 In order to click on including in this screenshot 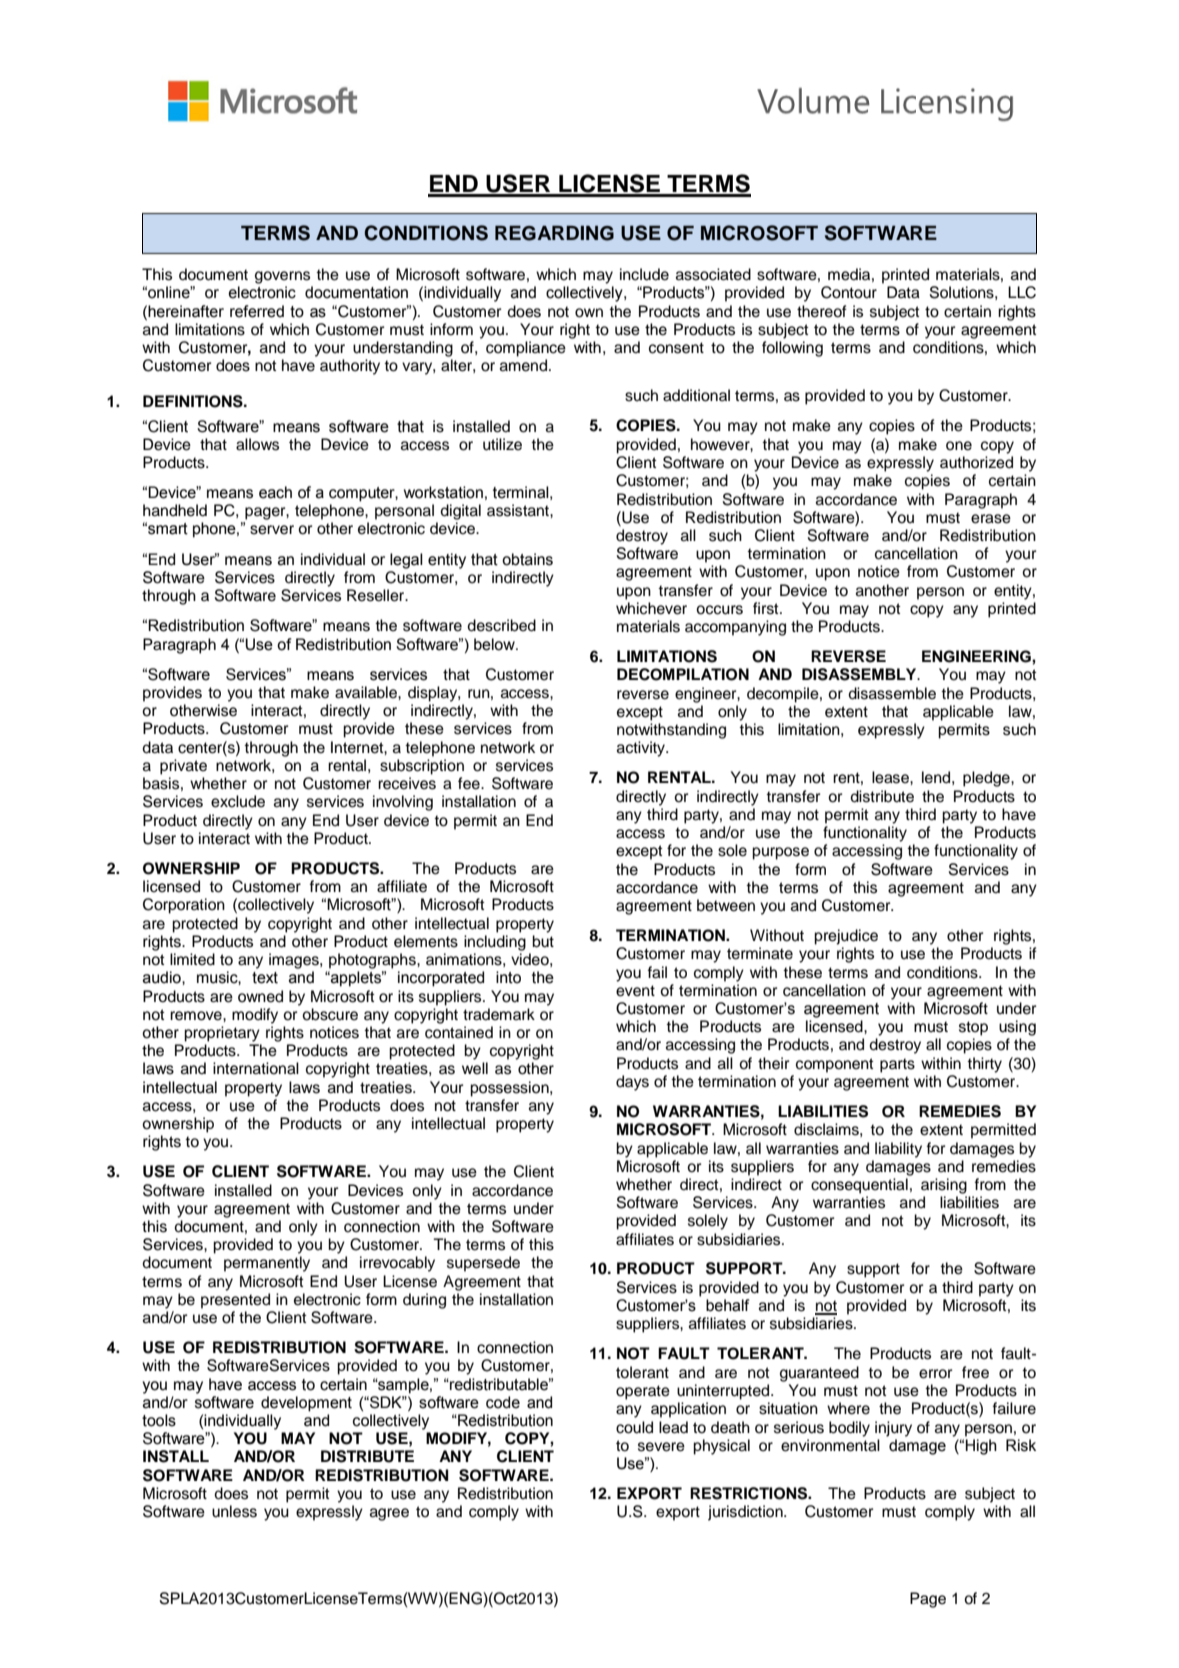, I will do `click(495, 943)`.
